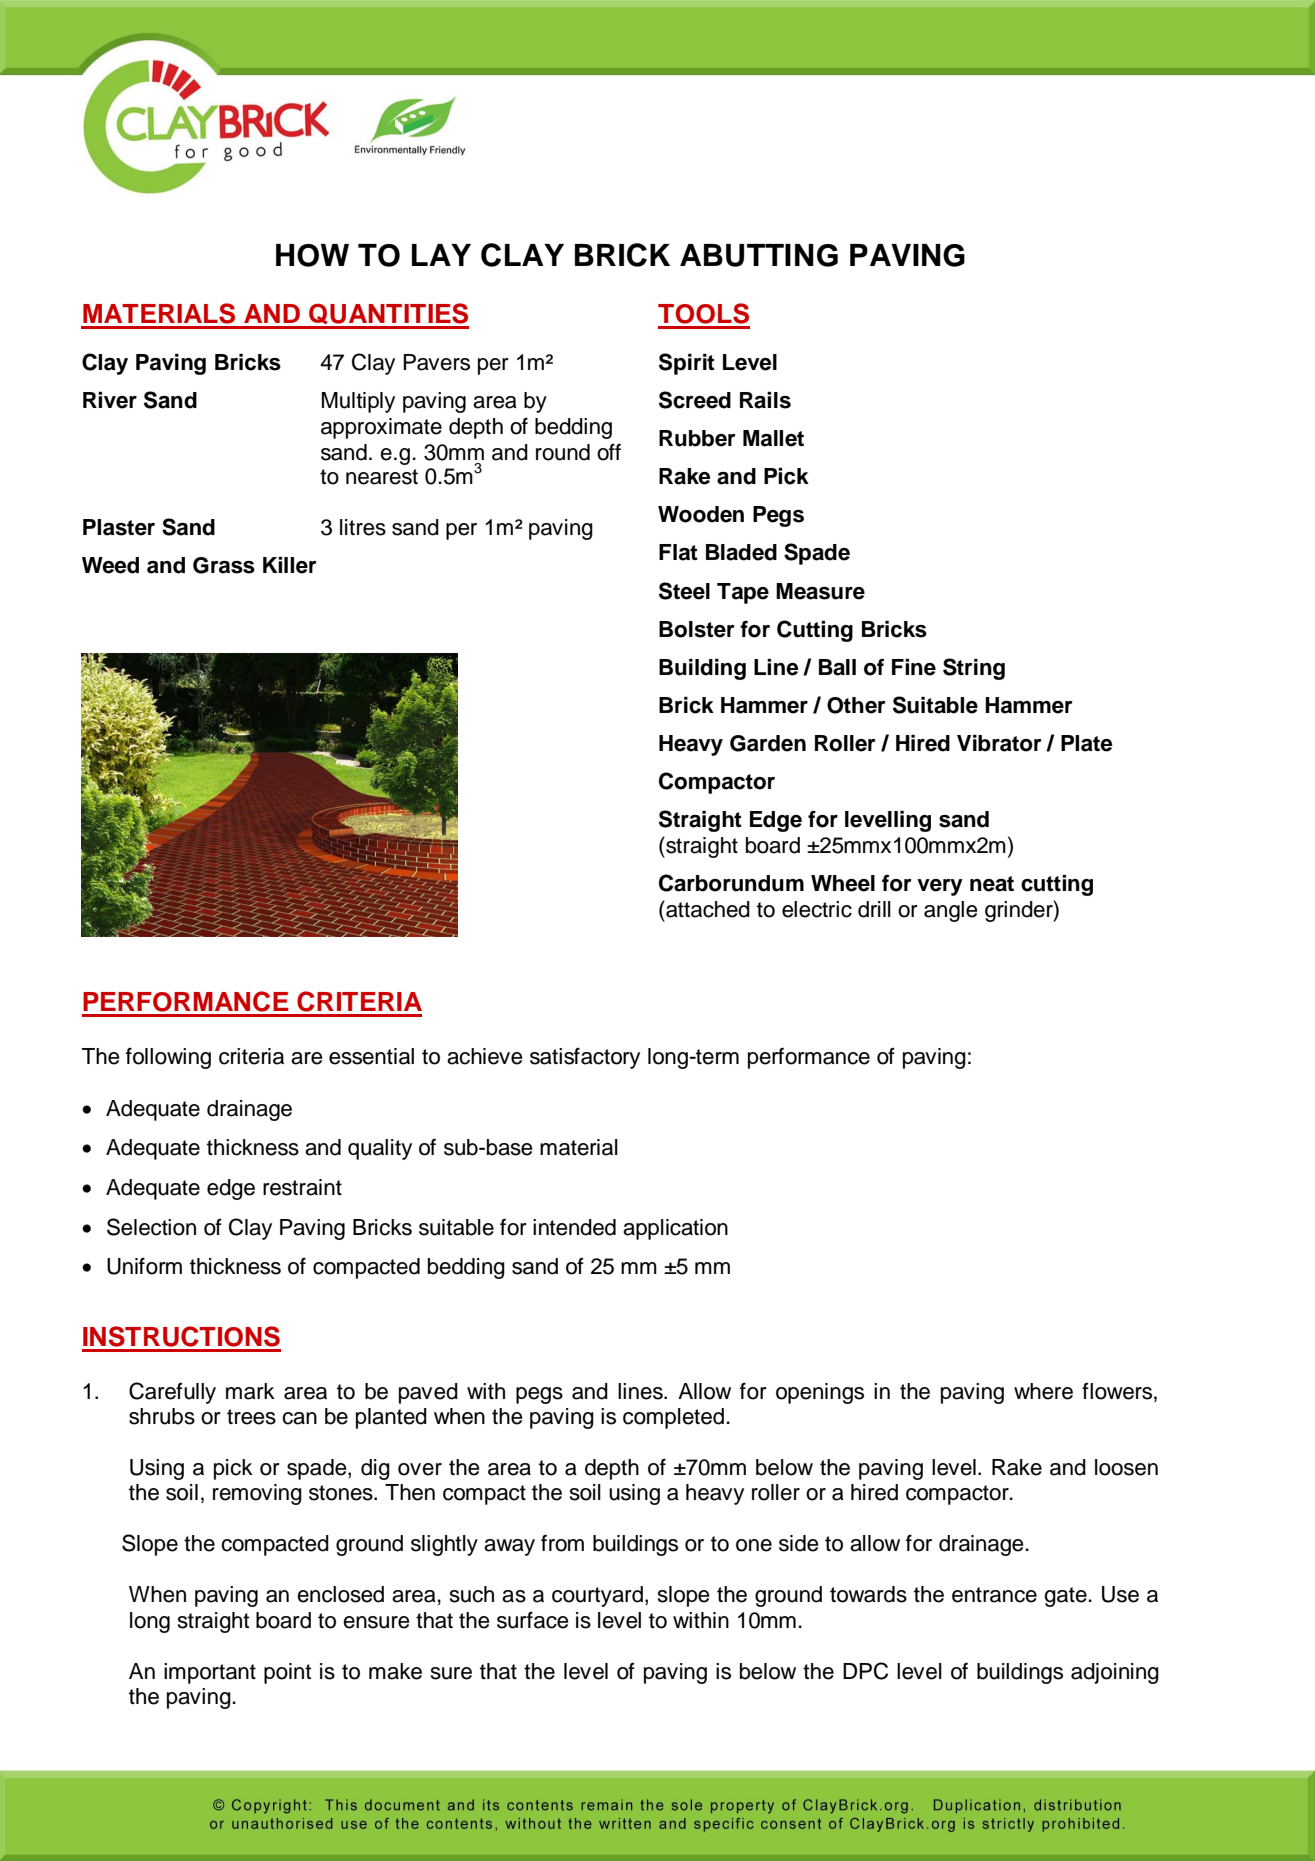 The height and width of the screenshot is (1861, 1315). What do you see at coordinates (574, 1227) in the screenshot?
I see `intended` at bounding box center [574, 1227].
